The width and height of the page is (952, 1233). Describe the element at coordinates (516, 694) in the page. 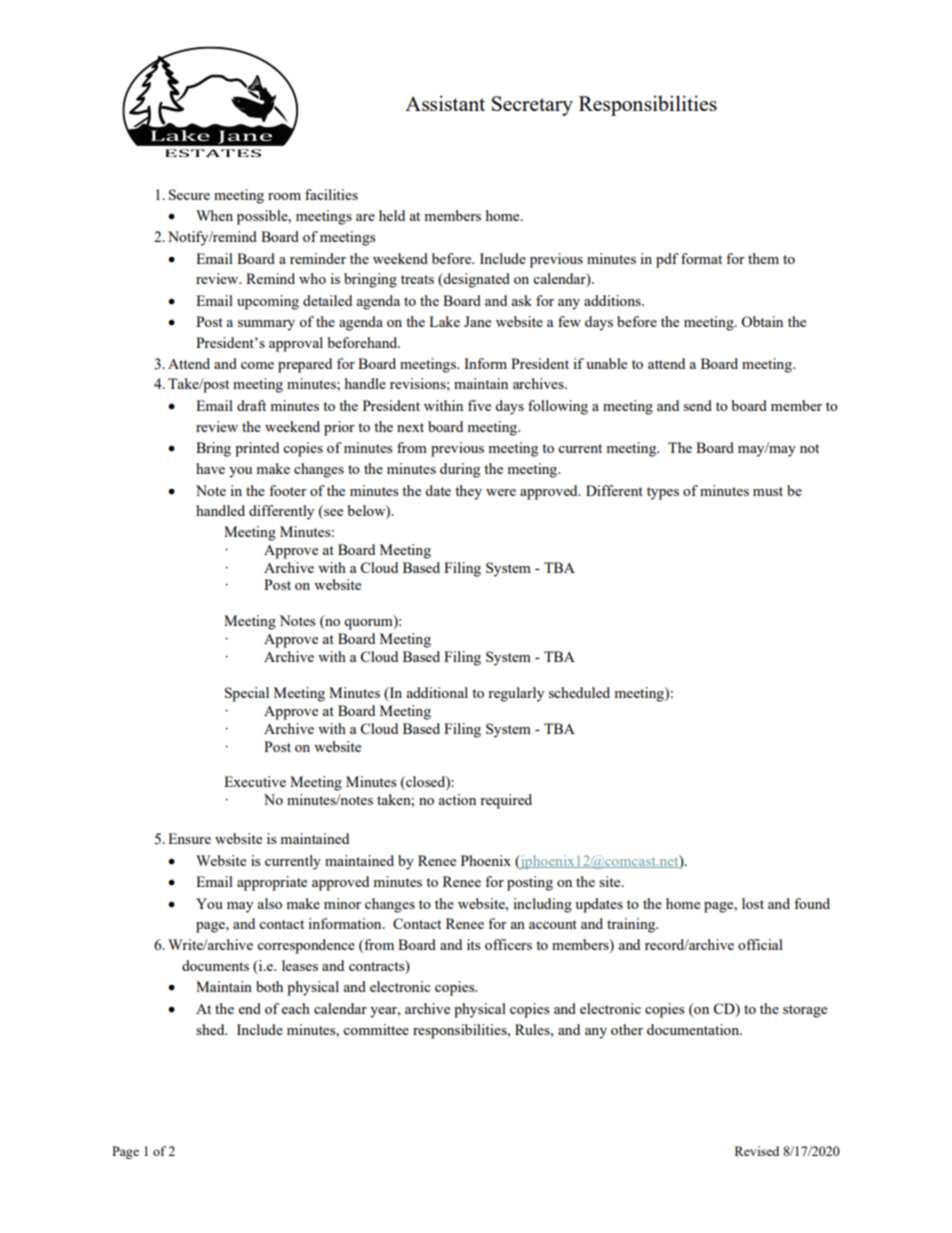

I see `regularly` at that location.
